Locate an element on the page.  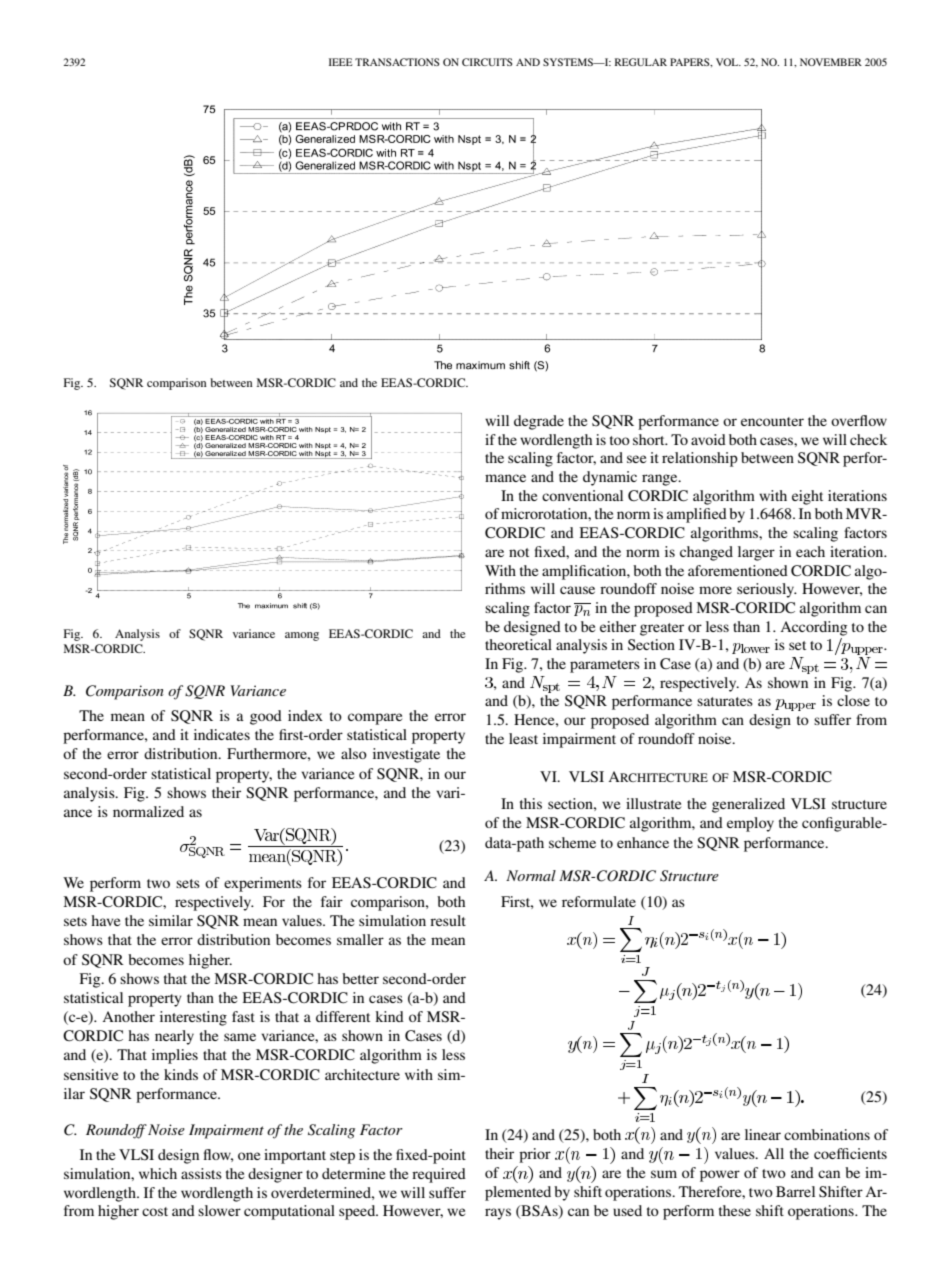
IEEE is located at coordinates (341, 62).
